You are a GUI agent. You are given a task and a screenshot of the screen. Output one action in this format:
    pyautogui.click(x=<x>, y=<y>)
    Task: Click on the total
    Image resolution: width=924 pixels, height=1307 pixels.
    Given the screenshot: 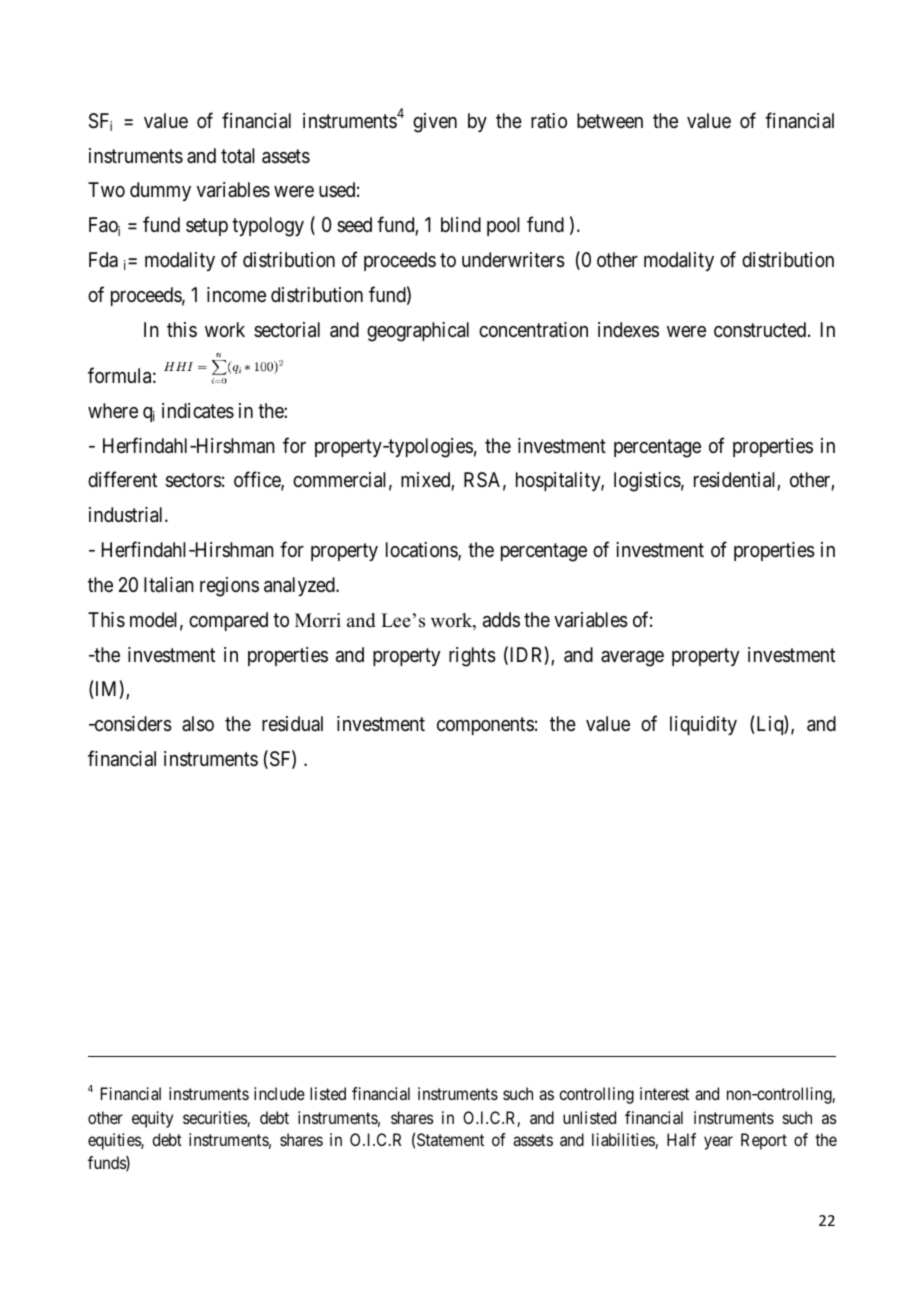 What is the action you would take?
    pyautogui.click(x=238, y=156)
